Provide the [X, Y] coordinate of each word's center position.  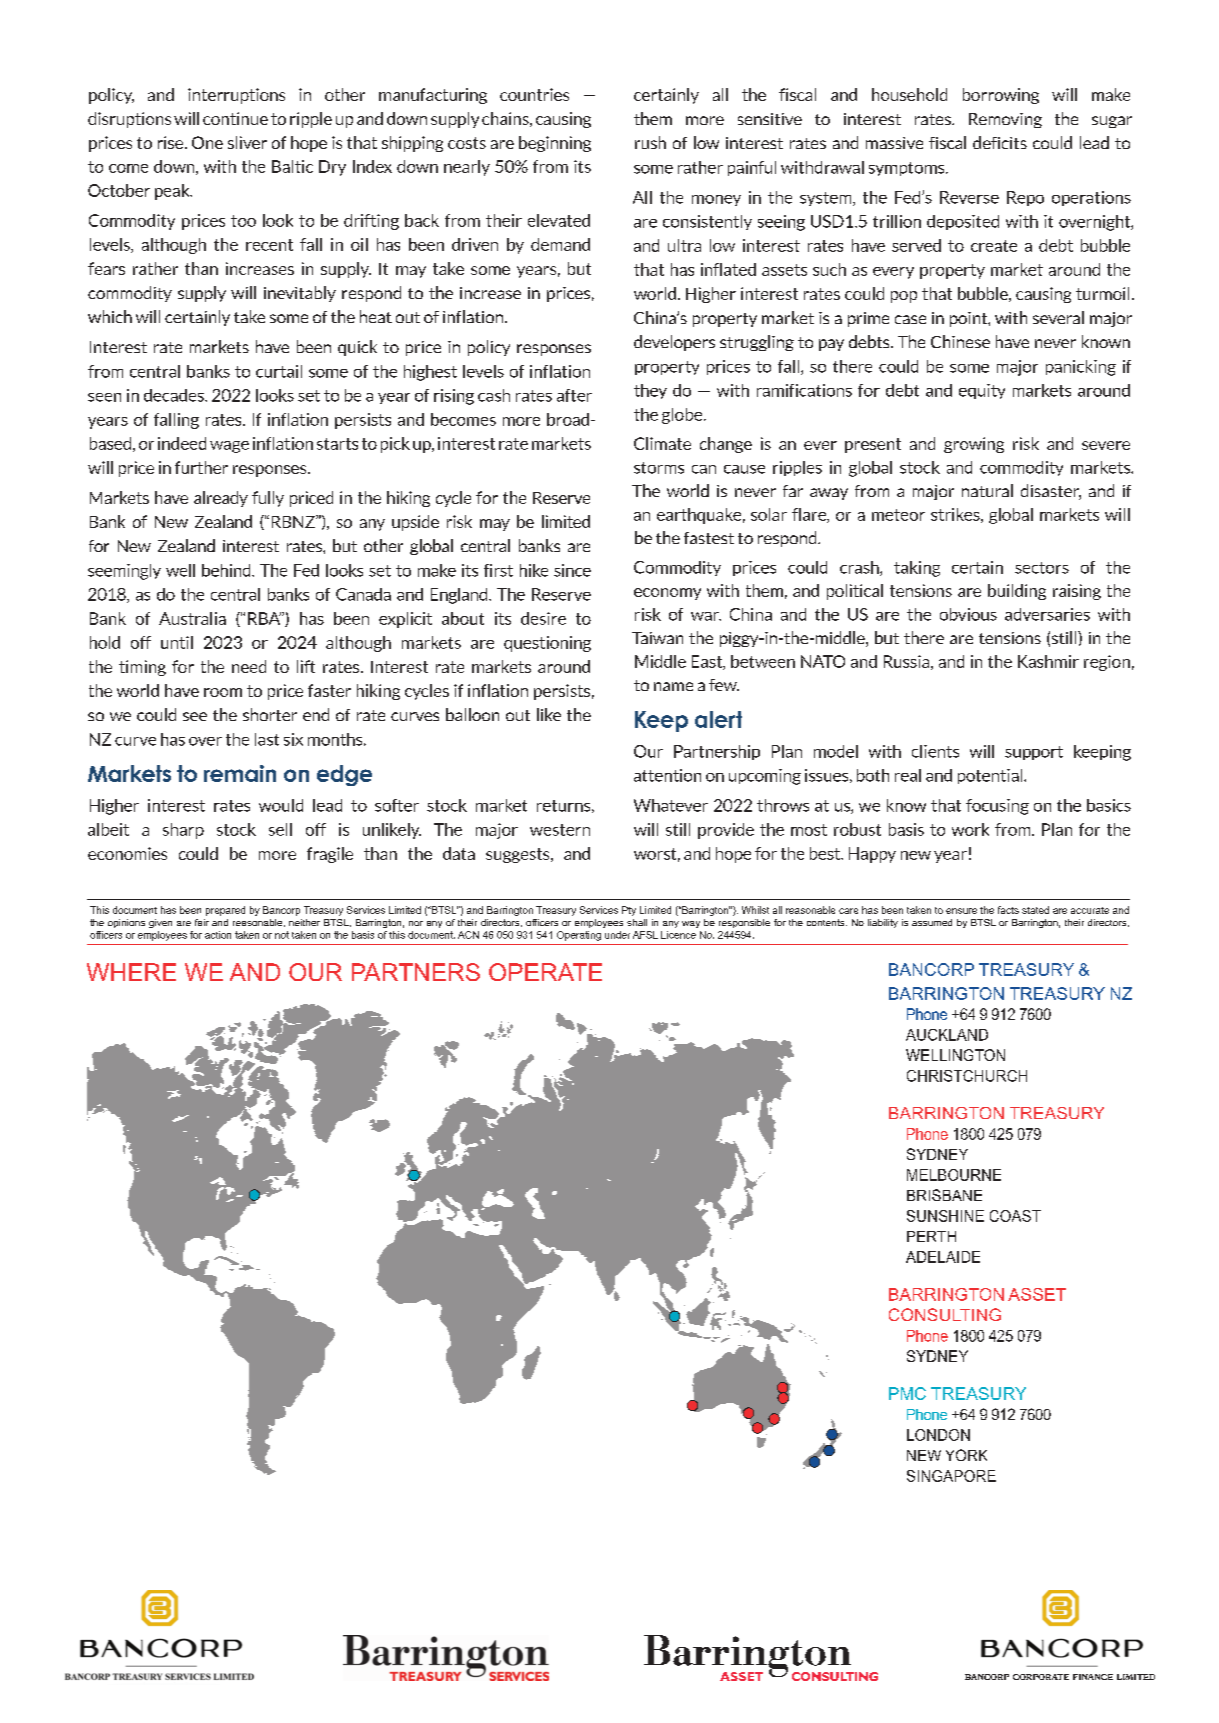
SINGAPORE [951, 1476]
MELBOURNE [954, 1175]
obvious [968, 614]
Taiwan [657, 638]
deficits [1000, 142]
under [617, 935]
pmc [907, 1393]
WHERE [131, 972]
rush [650, 142]
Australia [192, 618]
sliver [247, 142]
